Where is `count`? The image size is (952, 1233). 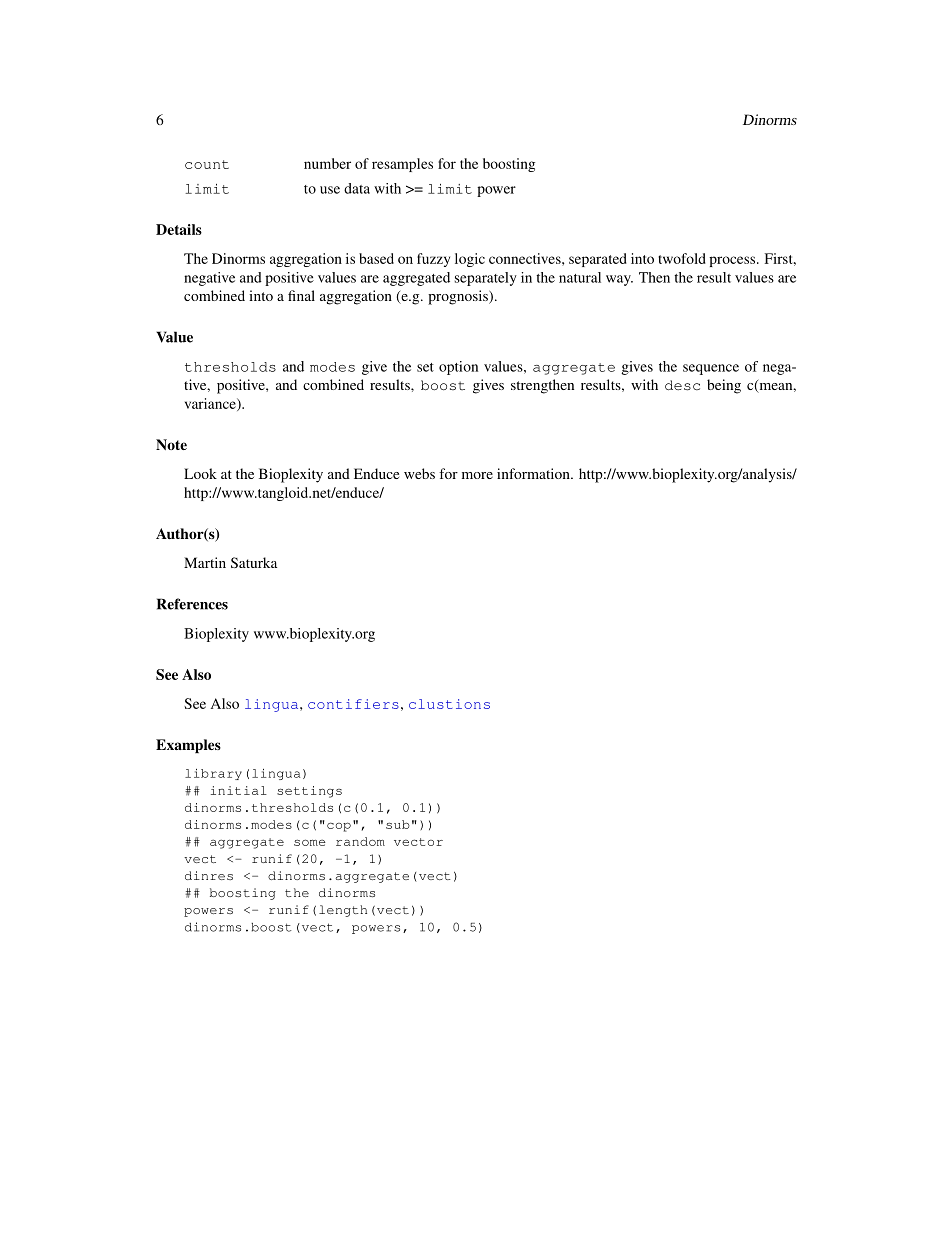 count is located at coordinates (207, 164).
